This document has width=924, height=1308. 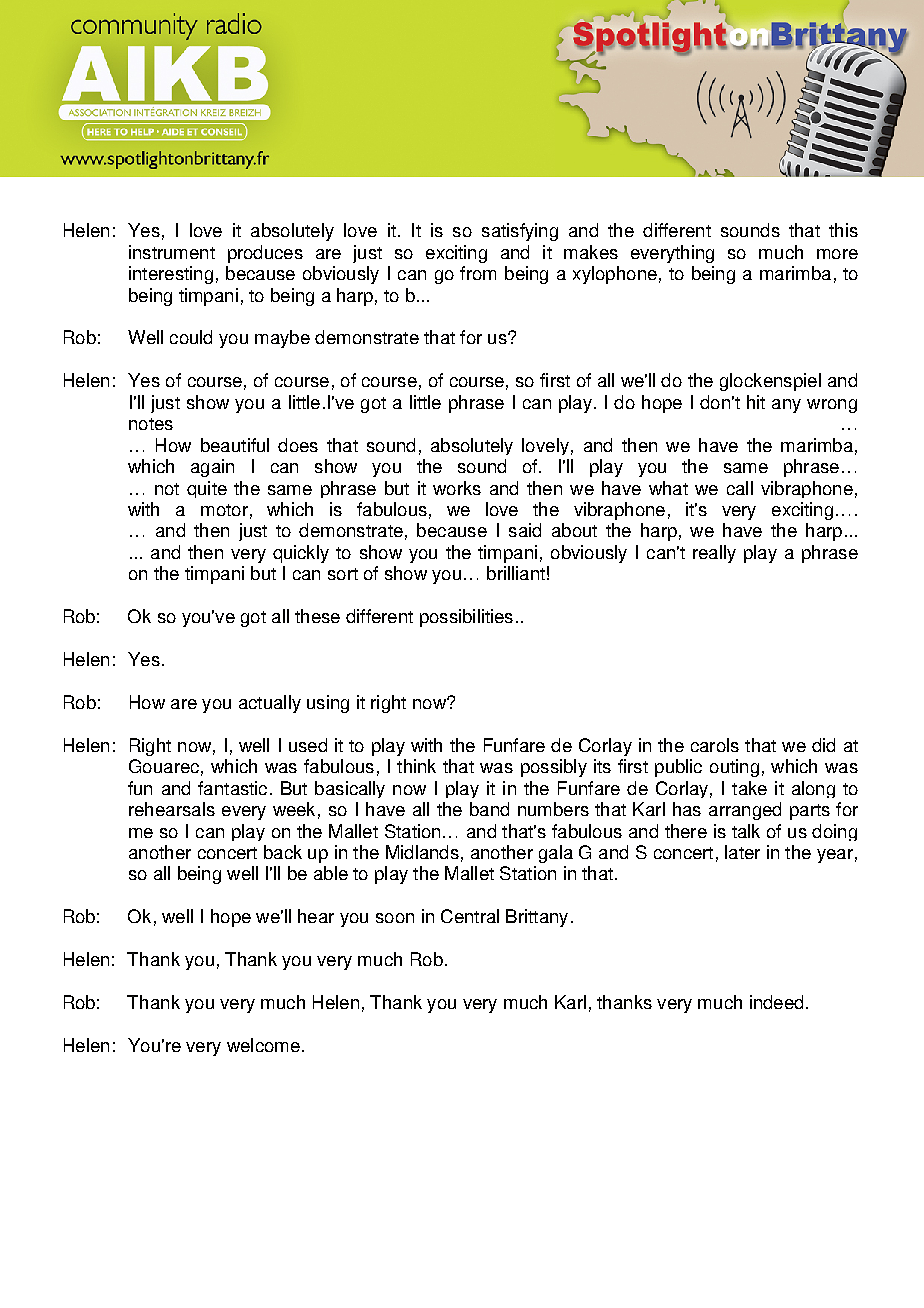 What do you see at coordinates (525, 530) in the document?
I see `said` at bounding box center [525, 530].
